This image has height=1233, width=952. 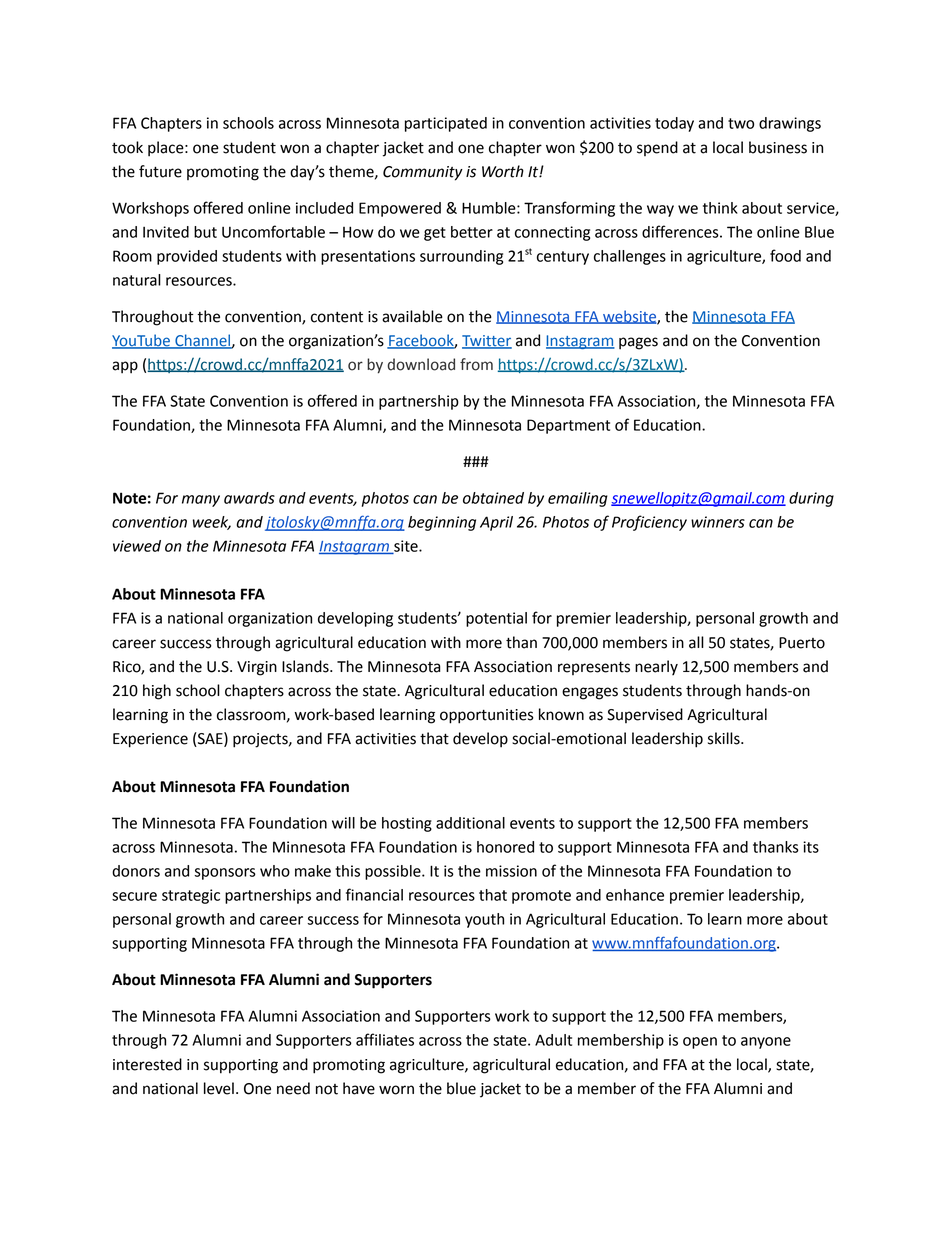 What do you see at coordinates (638, 343) in the image?
I see `pages` at bounding box center [638, 343].
